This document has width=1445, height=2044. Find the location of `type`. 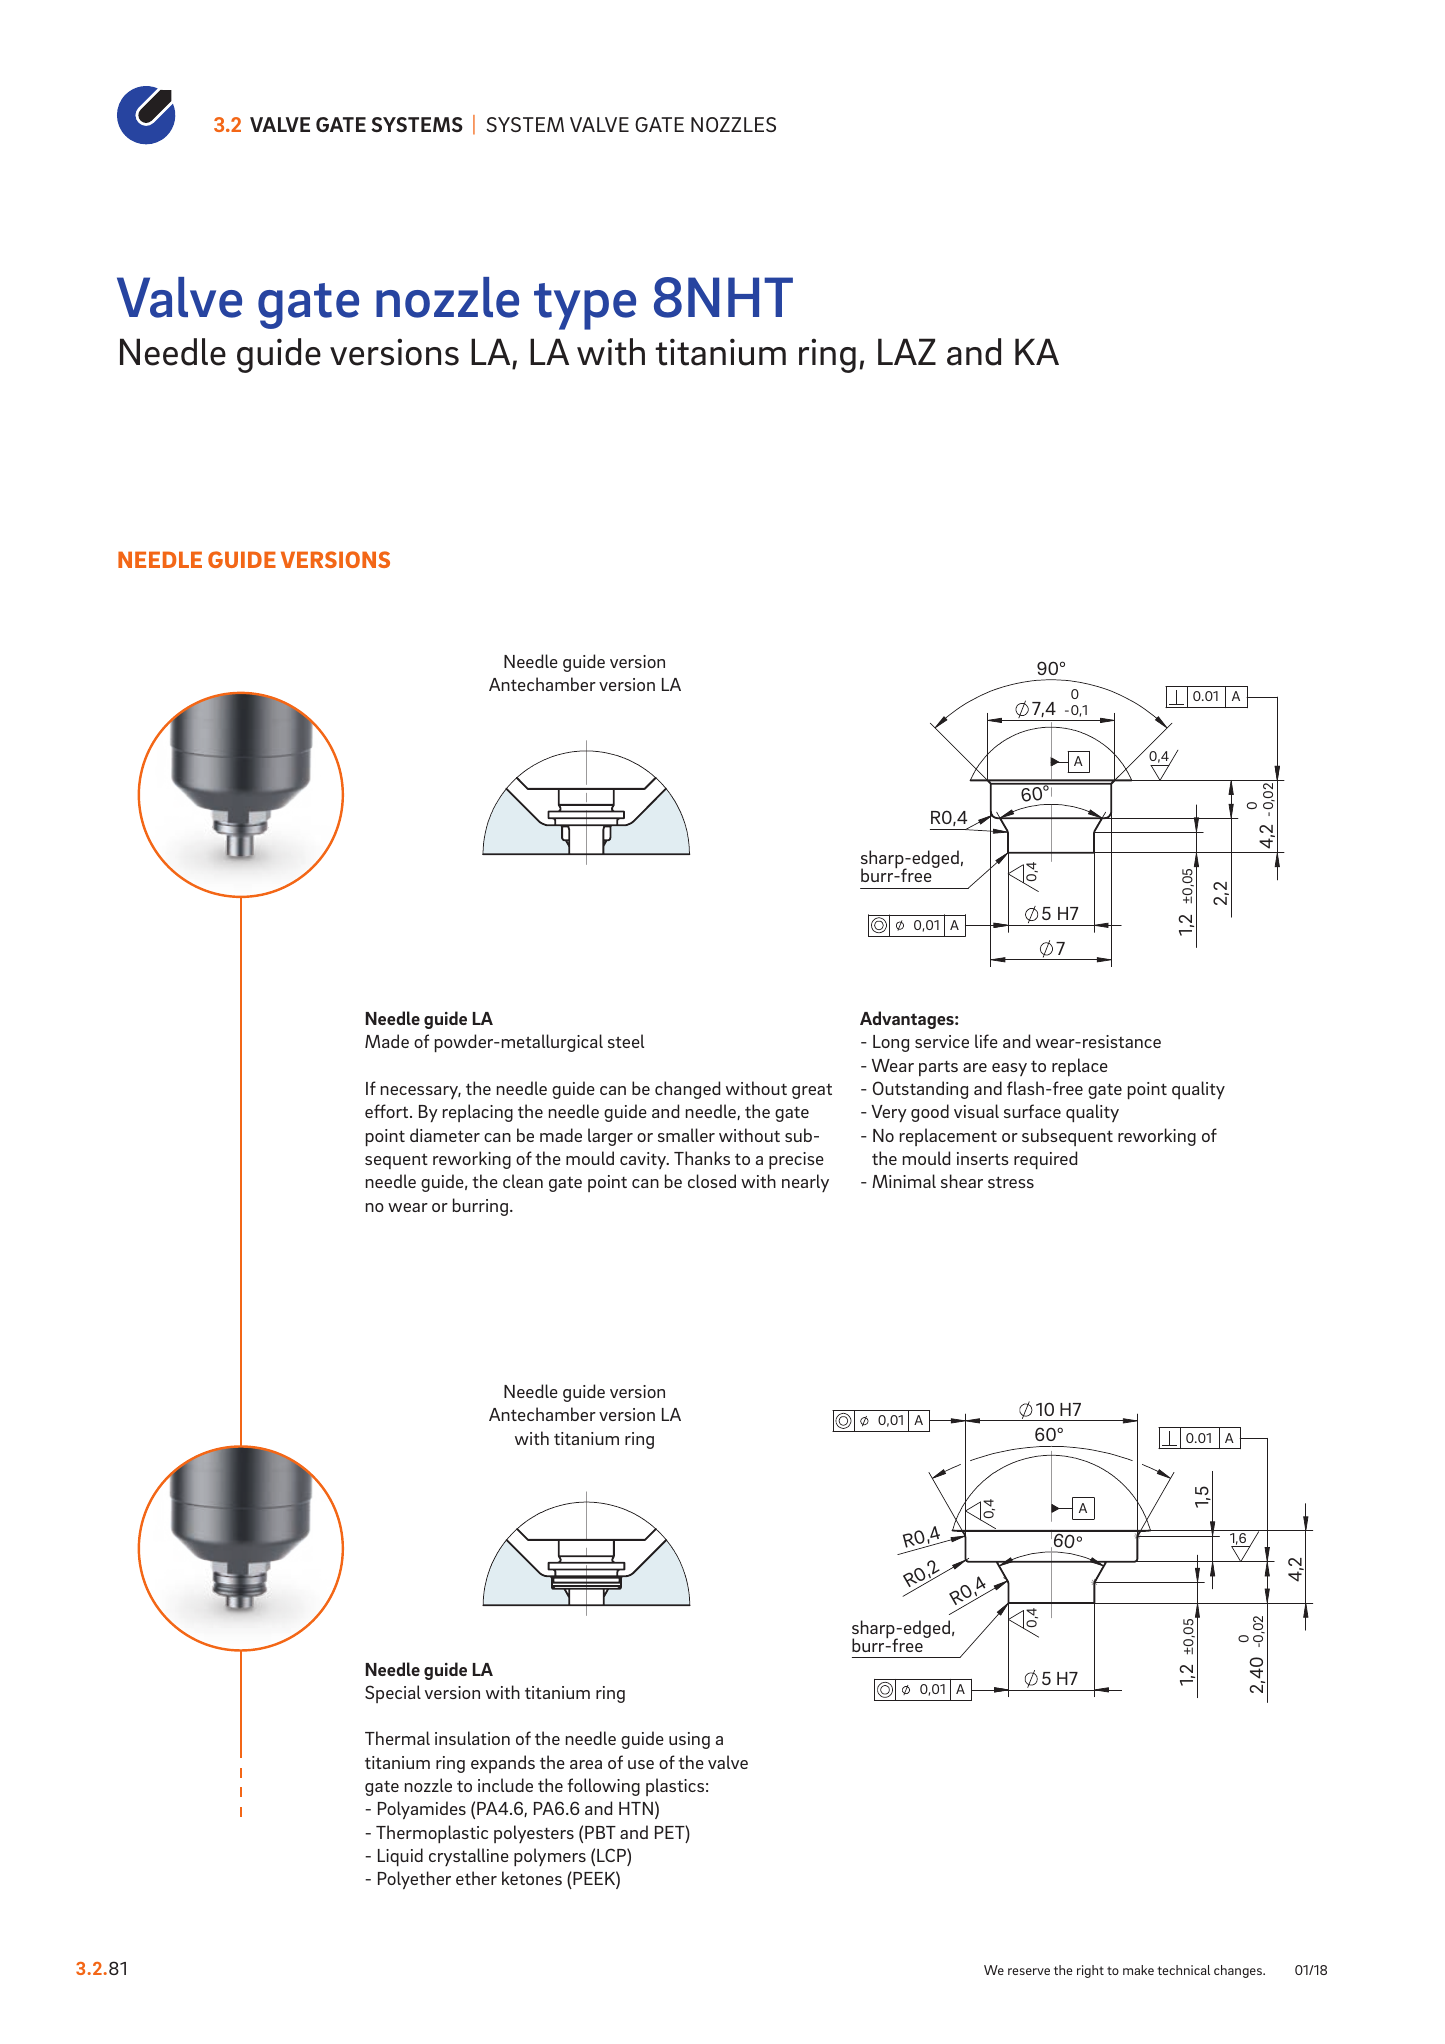

type is located at coordinates (585, 306).
